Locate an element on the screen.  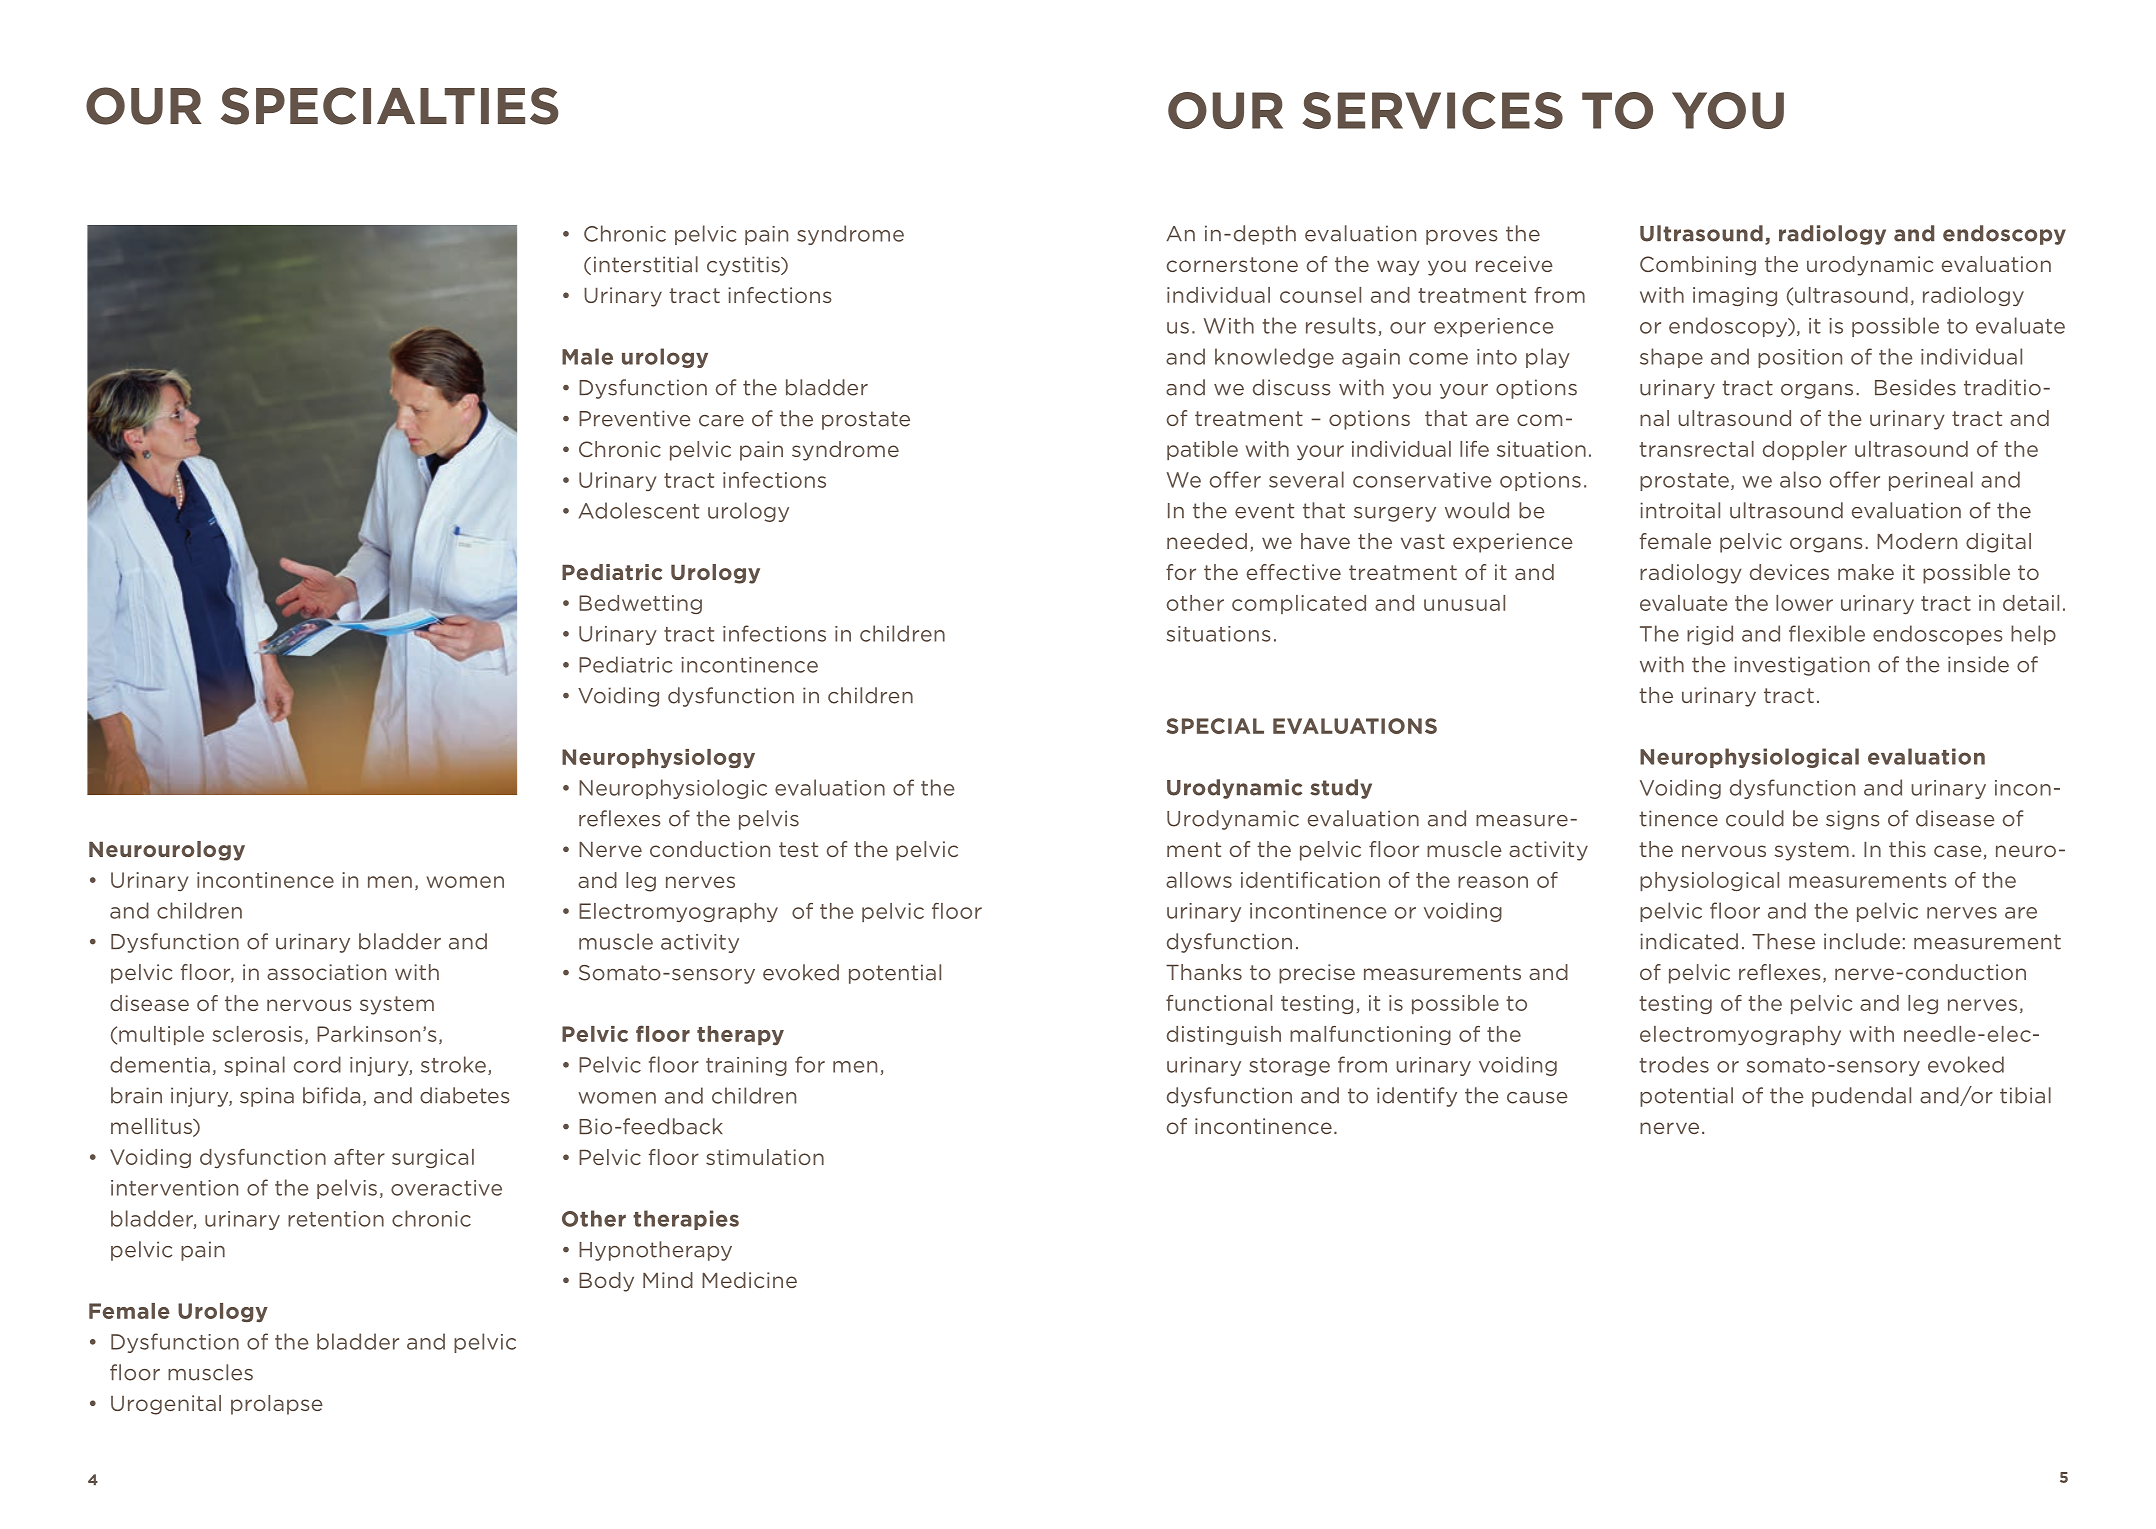
study is located at coordinates (1341, 789).
